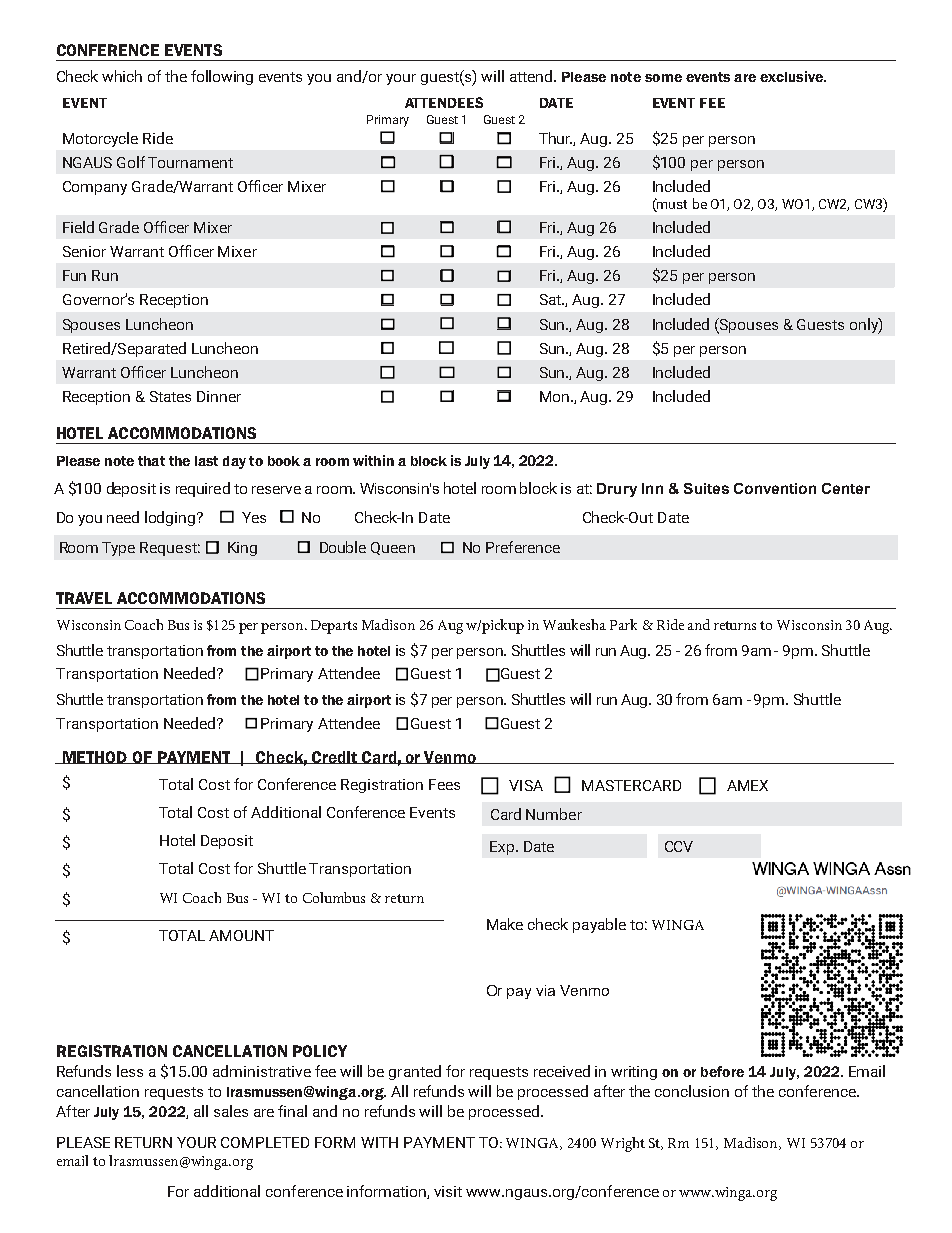 The image size is (952, 1233). What do you see at coordinates (556, 396) in the screenshot?
I see `Mon` at bounding box center [556, 396].
